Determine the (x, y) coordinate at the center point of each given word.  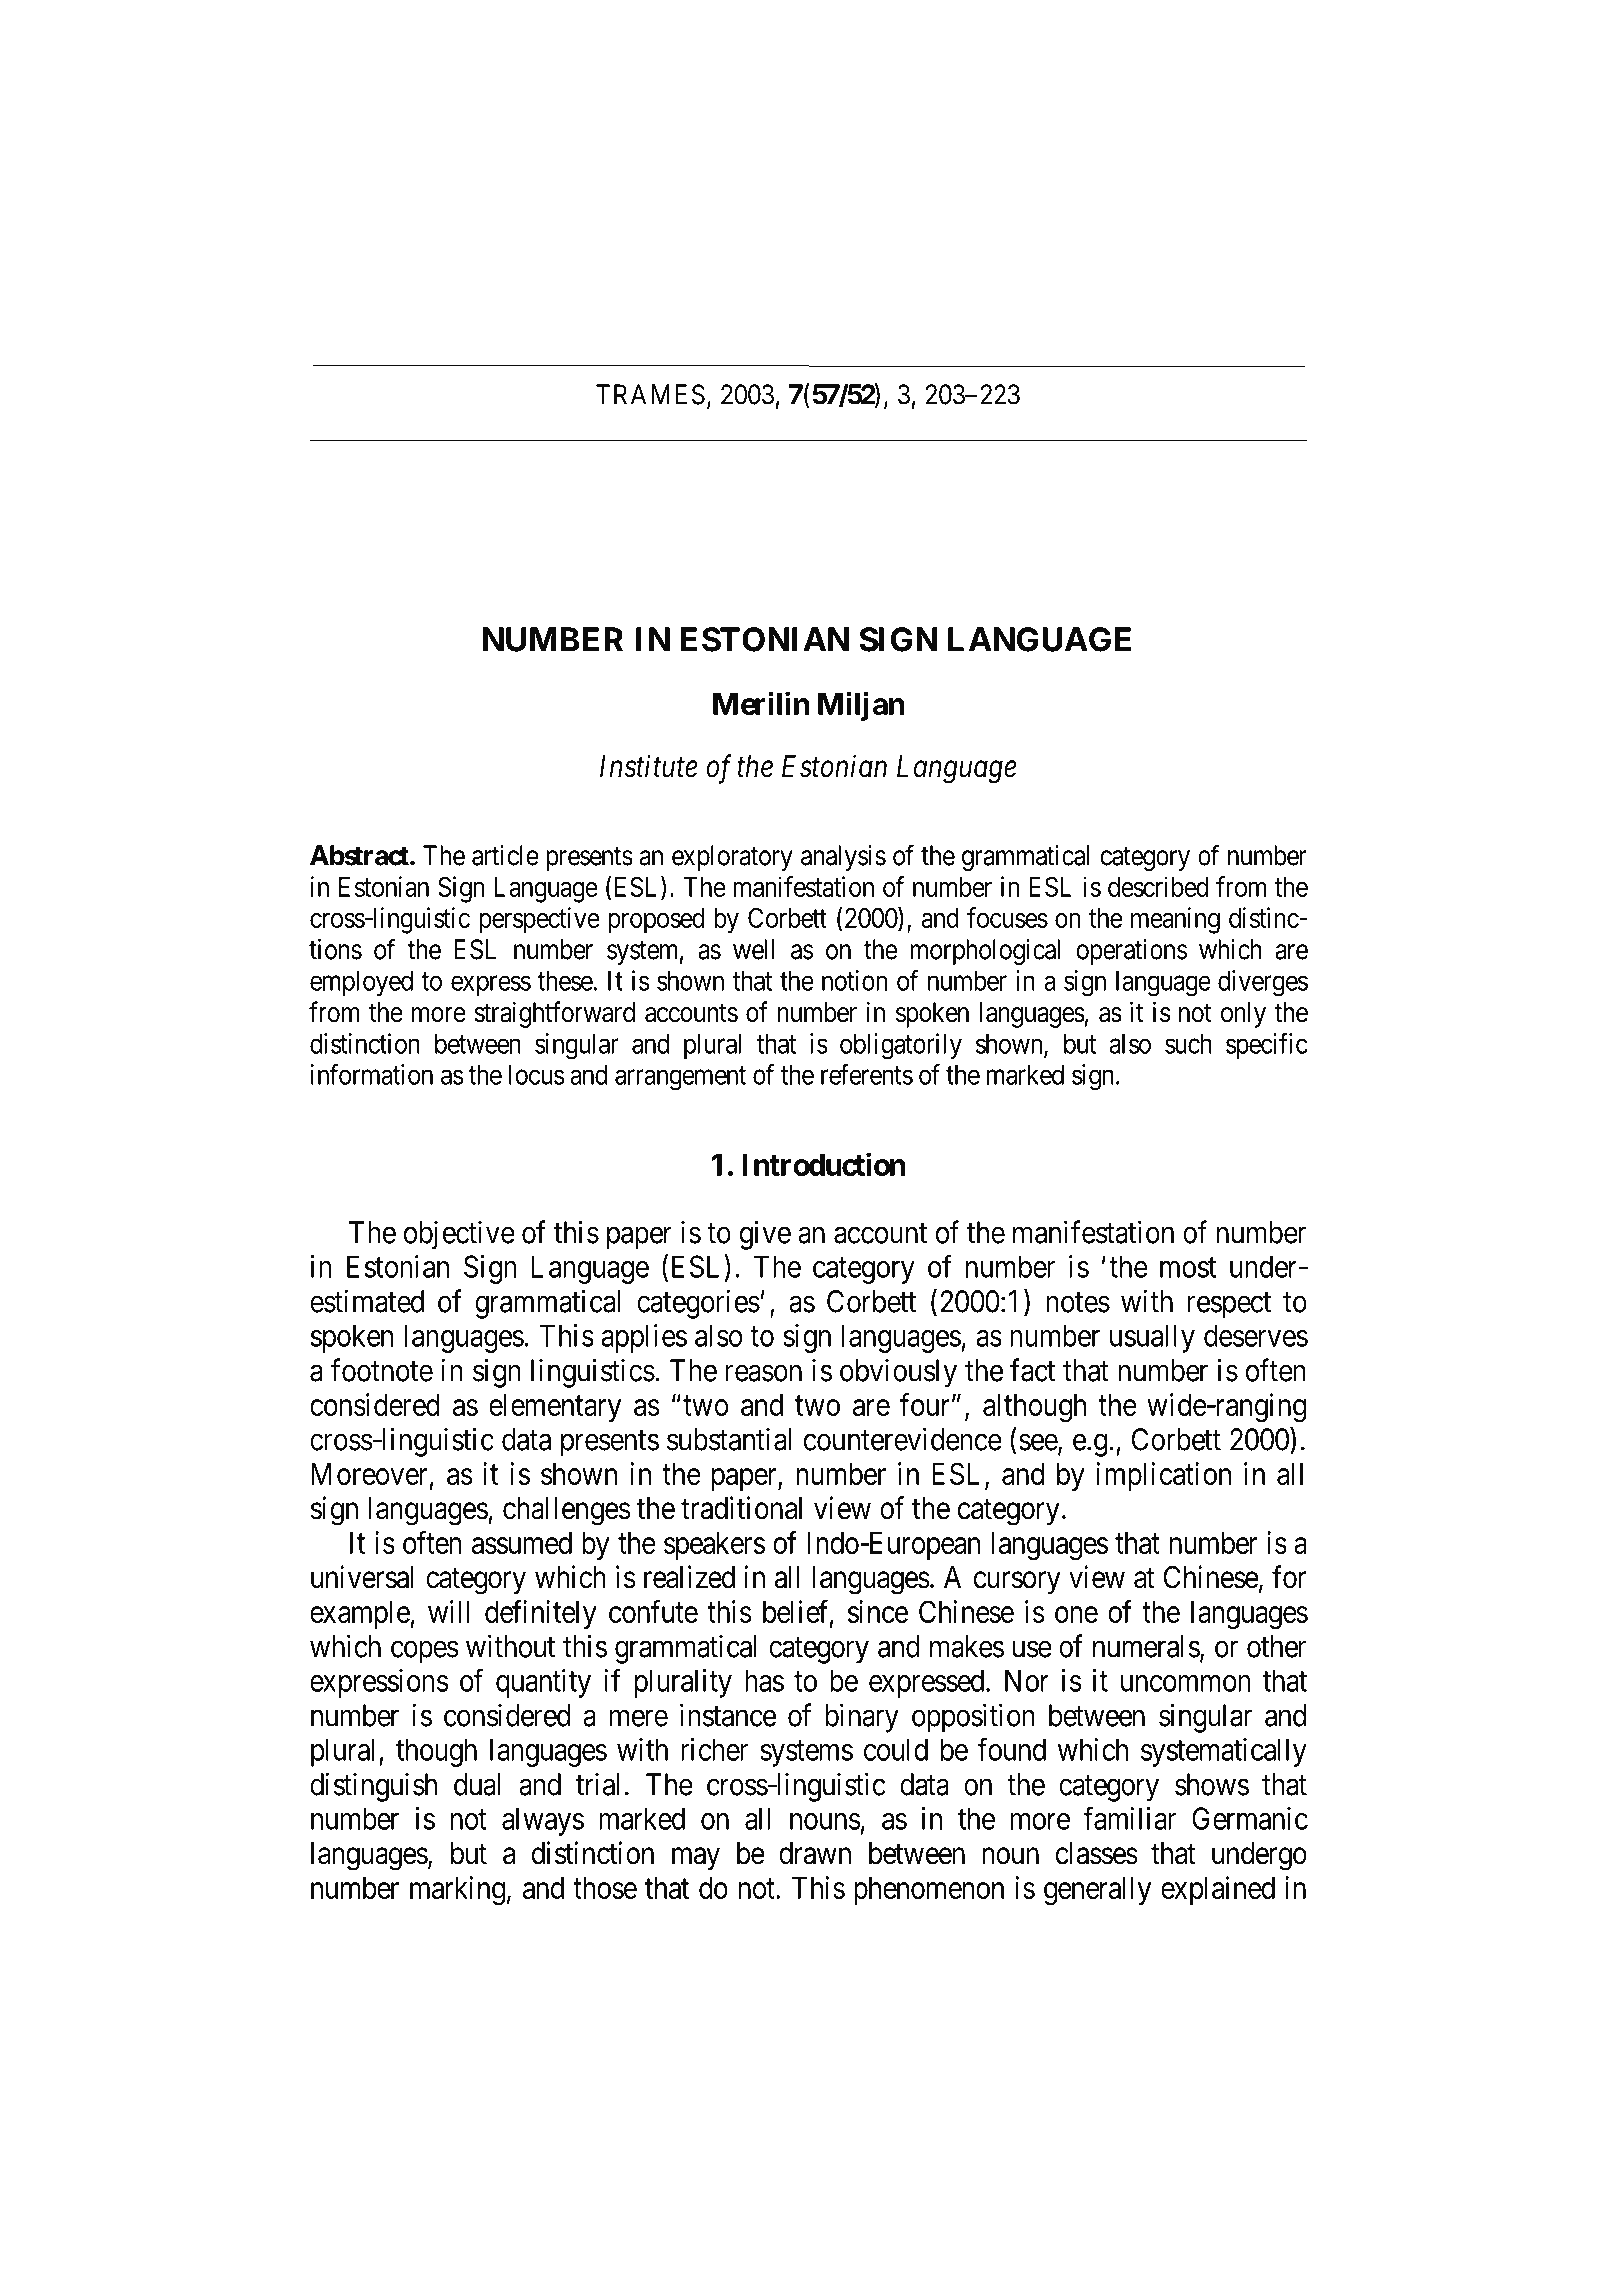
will (448, 1611)
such (1188, 1043)
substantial (729, 1439)
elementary (555, 1408)
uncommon (1186, 1683)
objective (459, 1235)
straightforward (554, 1014)
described (1158, 886)
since (878, 1611)
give (765, 1235)
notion (854, 980)
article (505, 855)
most (1188, 1268)
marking (457, 1891)
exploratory (732, 858)
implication (1163, 1476)
